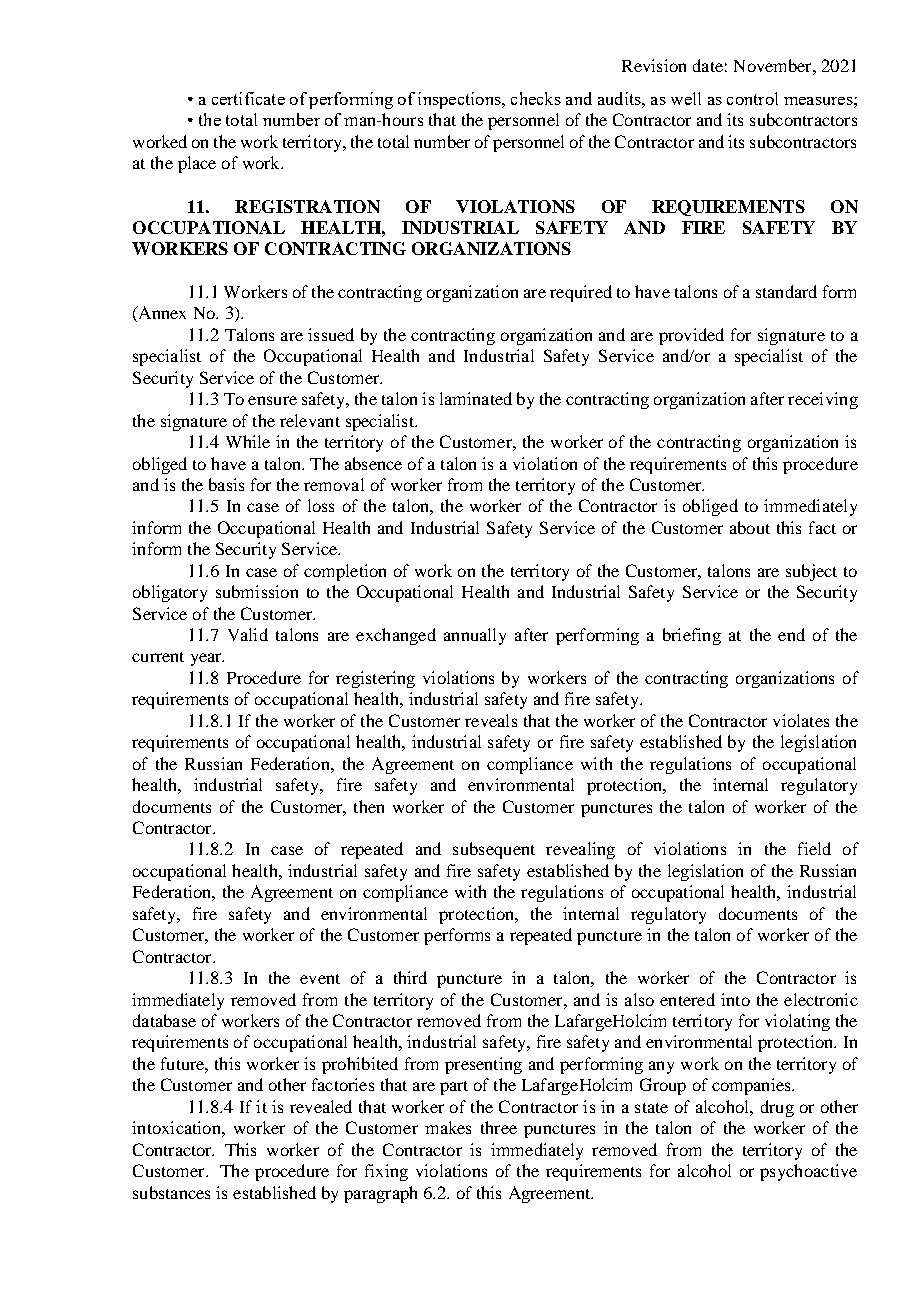  I want to click on laminated, so click(476, 398).
